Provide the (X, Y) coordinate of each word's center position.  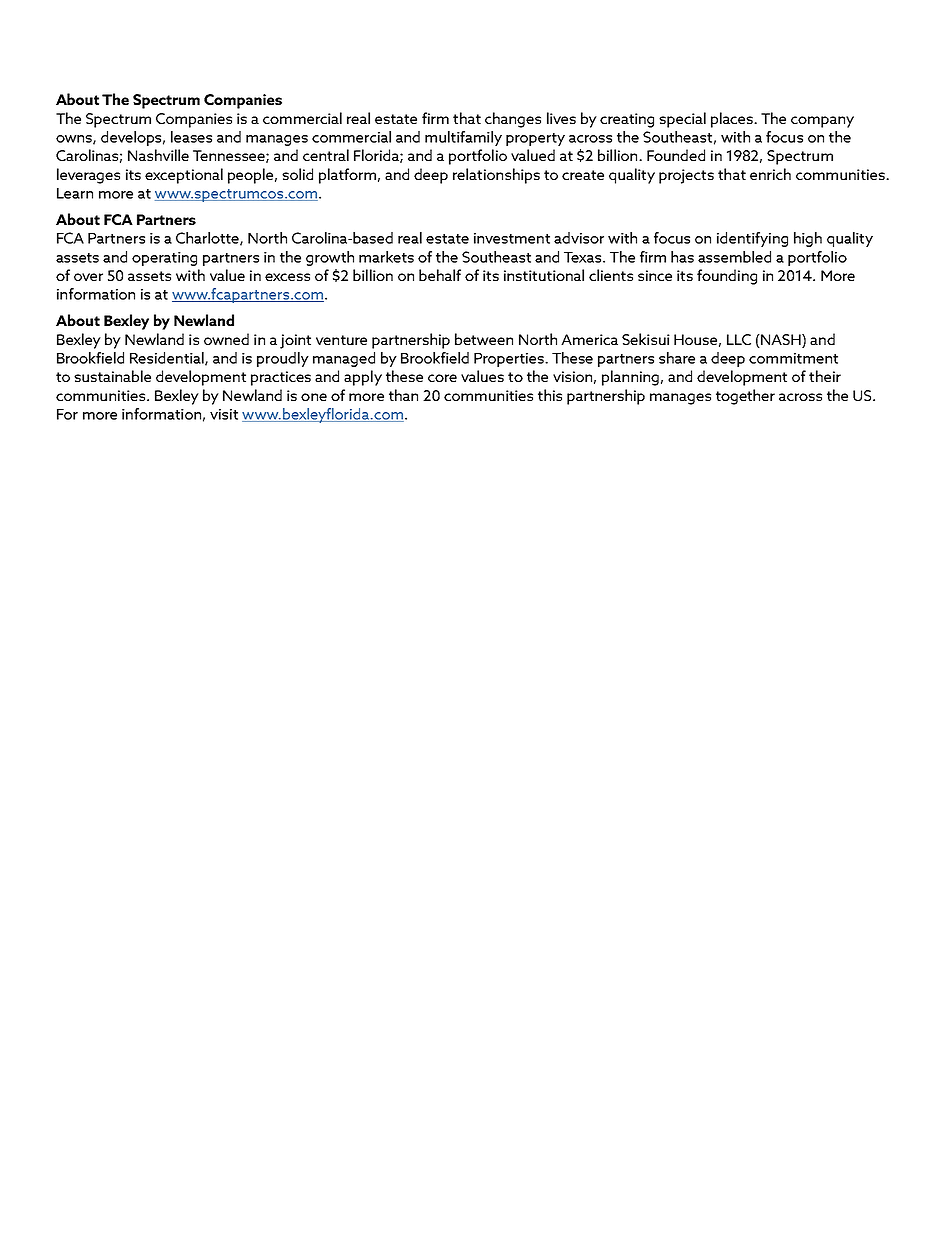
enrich (770, 174)
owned (226, 339)
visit (224, 414)
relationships (496, 176)
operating (164, 259)
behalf (440, 275)
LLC (739, 339)
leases (191, 137)
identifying (752, 239)
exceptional (184, 176)
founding (727, 277)
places (733, 120)
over (88, 277)
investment (512, 238)
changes (513, 120)
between (484, 339)
